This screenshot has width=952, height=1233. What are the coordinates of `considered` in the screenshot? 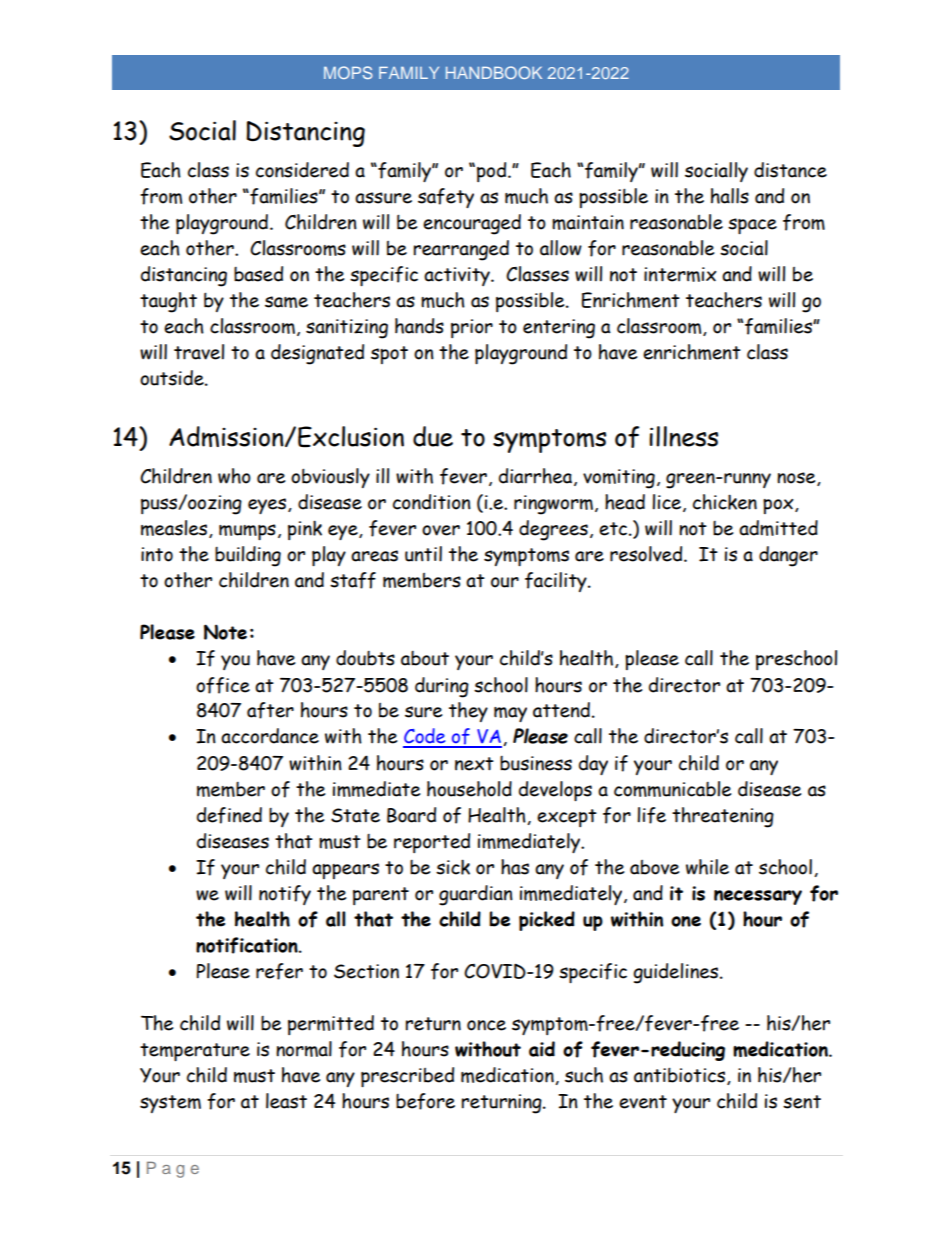 It's located at (302, 170).
